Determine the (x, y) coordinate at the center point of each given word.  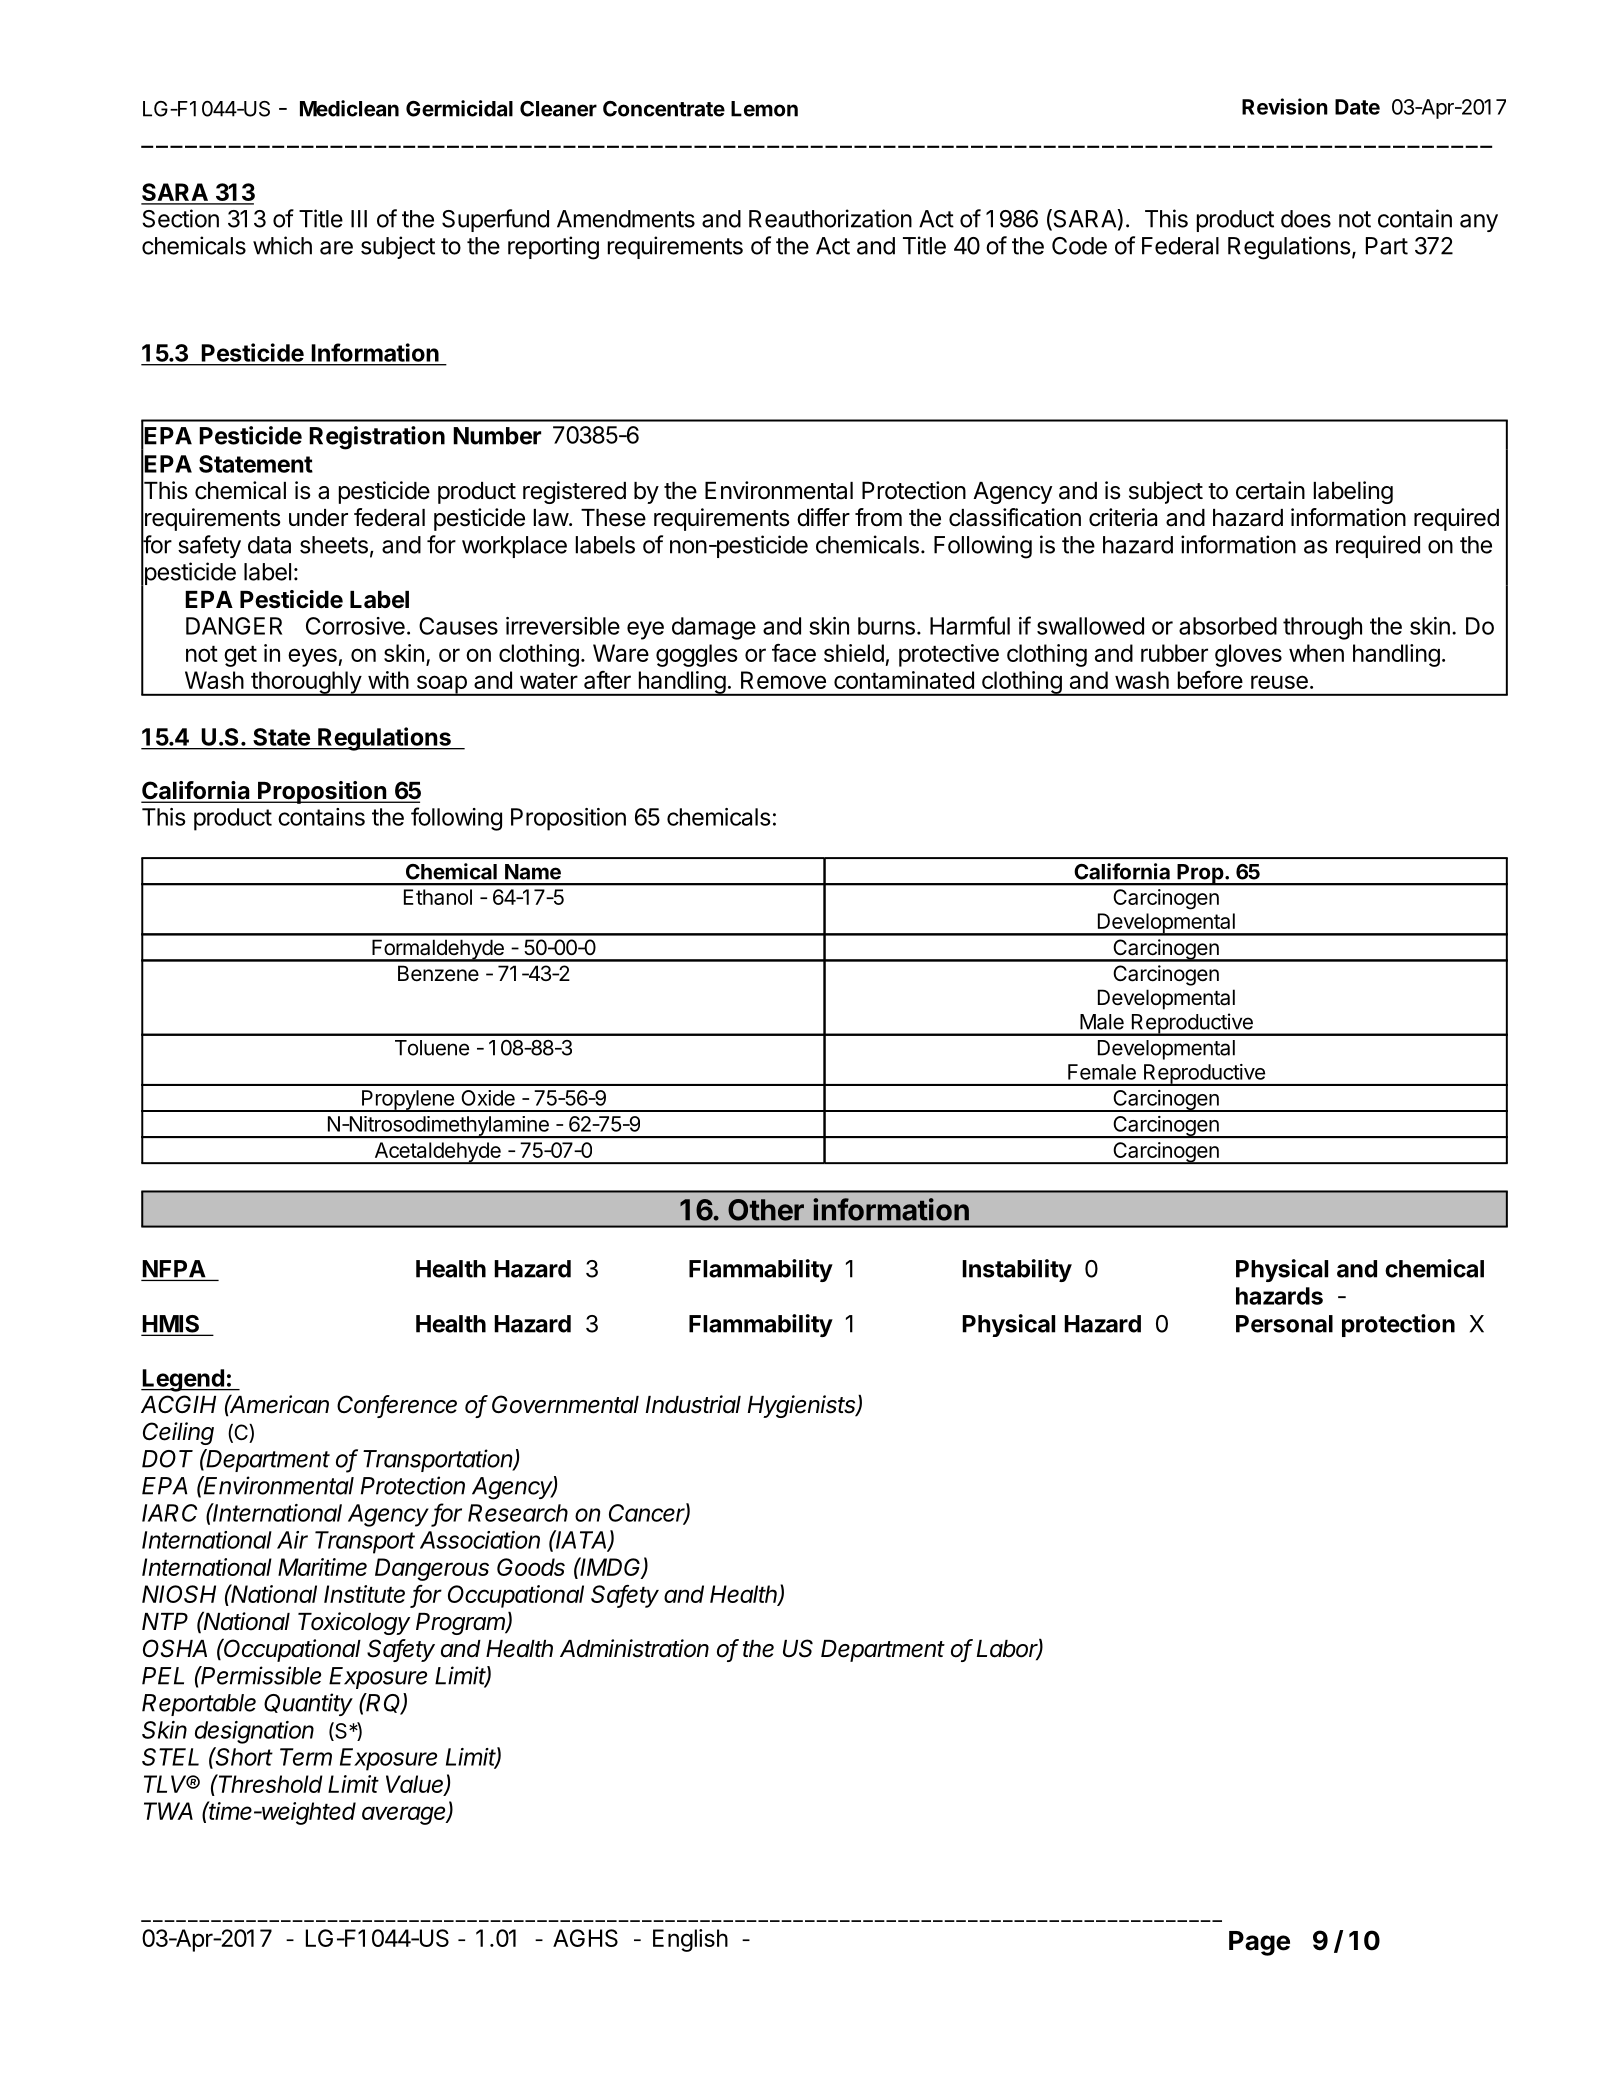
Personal (1284, 1324)
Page (1259, 1943)
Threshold (270, 1783)
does (1306, 219)
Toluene (432, 1048)
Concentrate (664, 109)
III (359, 219)
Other (766, 1210)
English (690, 1940)
